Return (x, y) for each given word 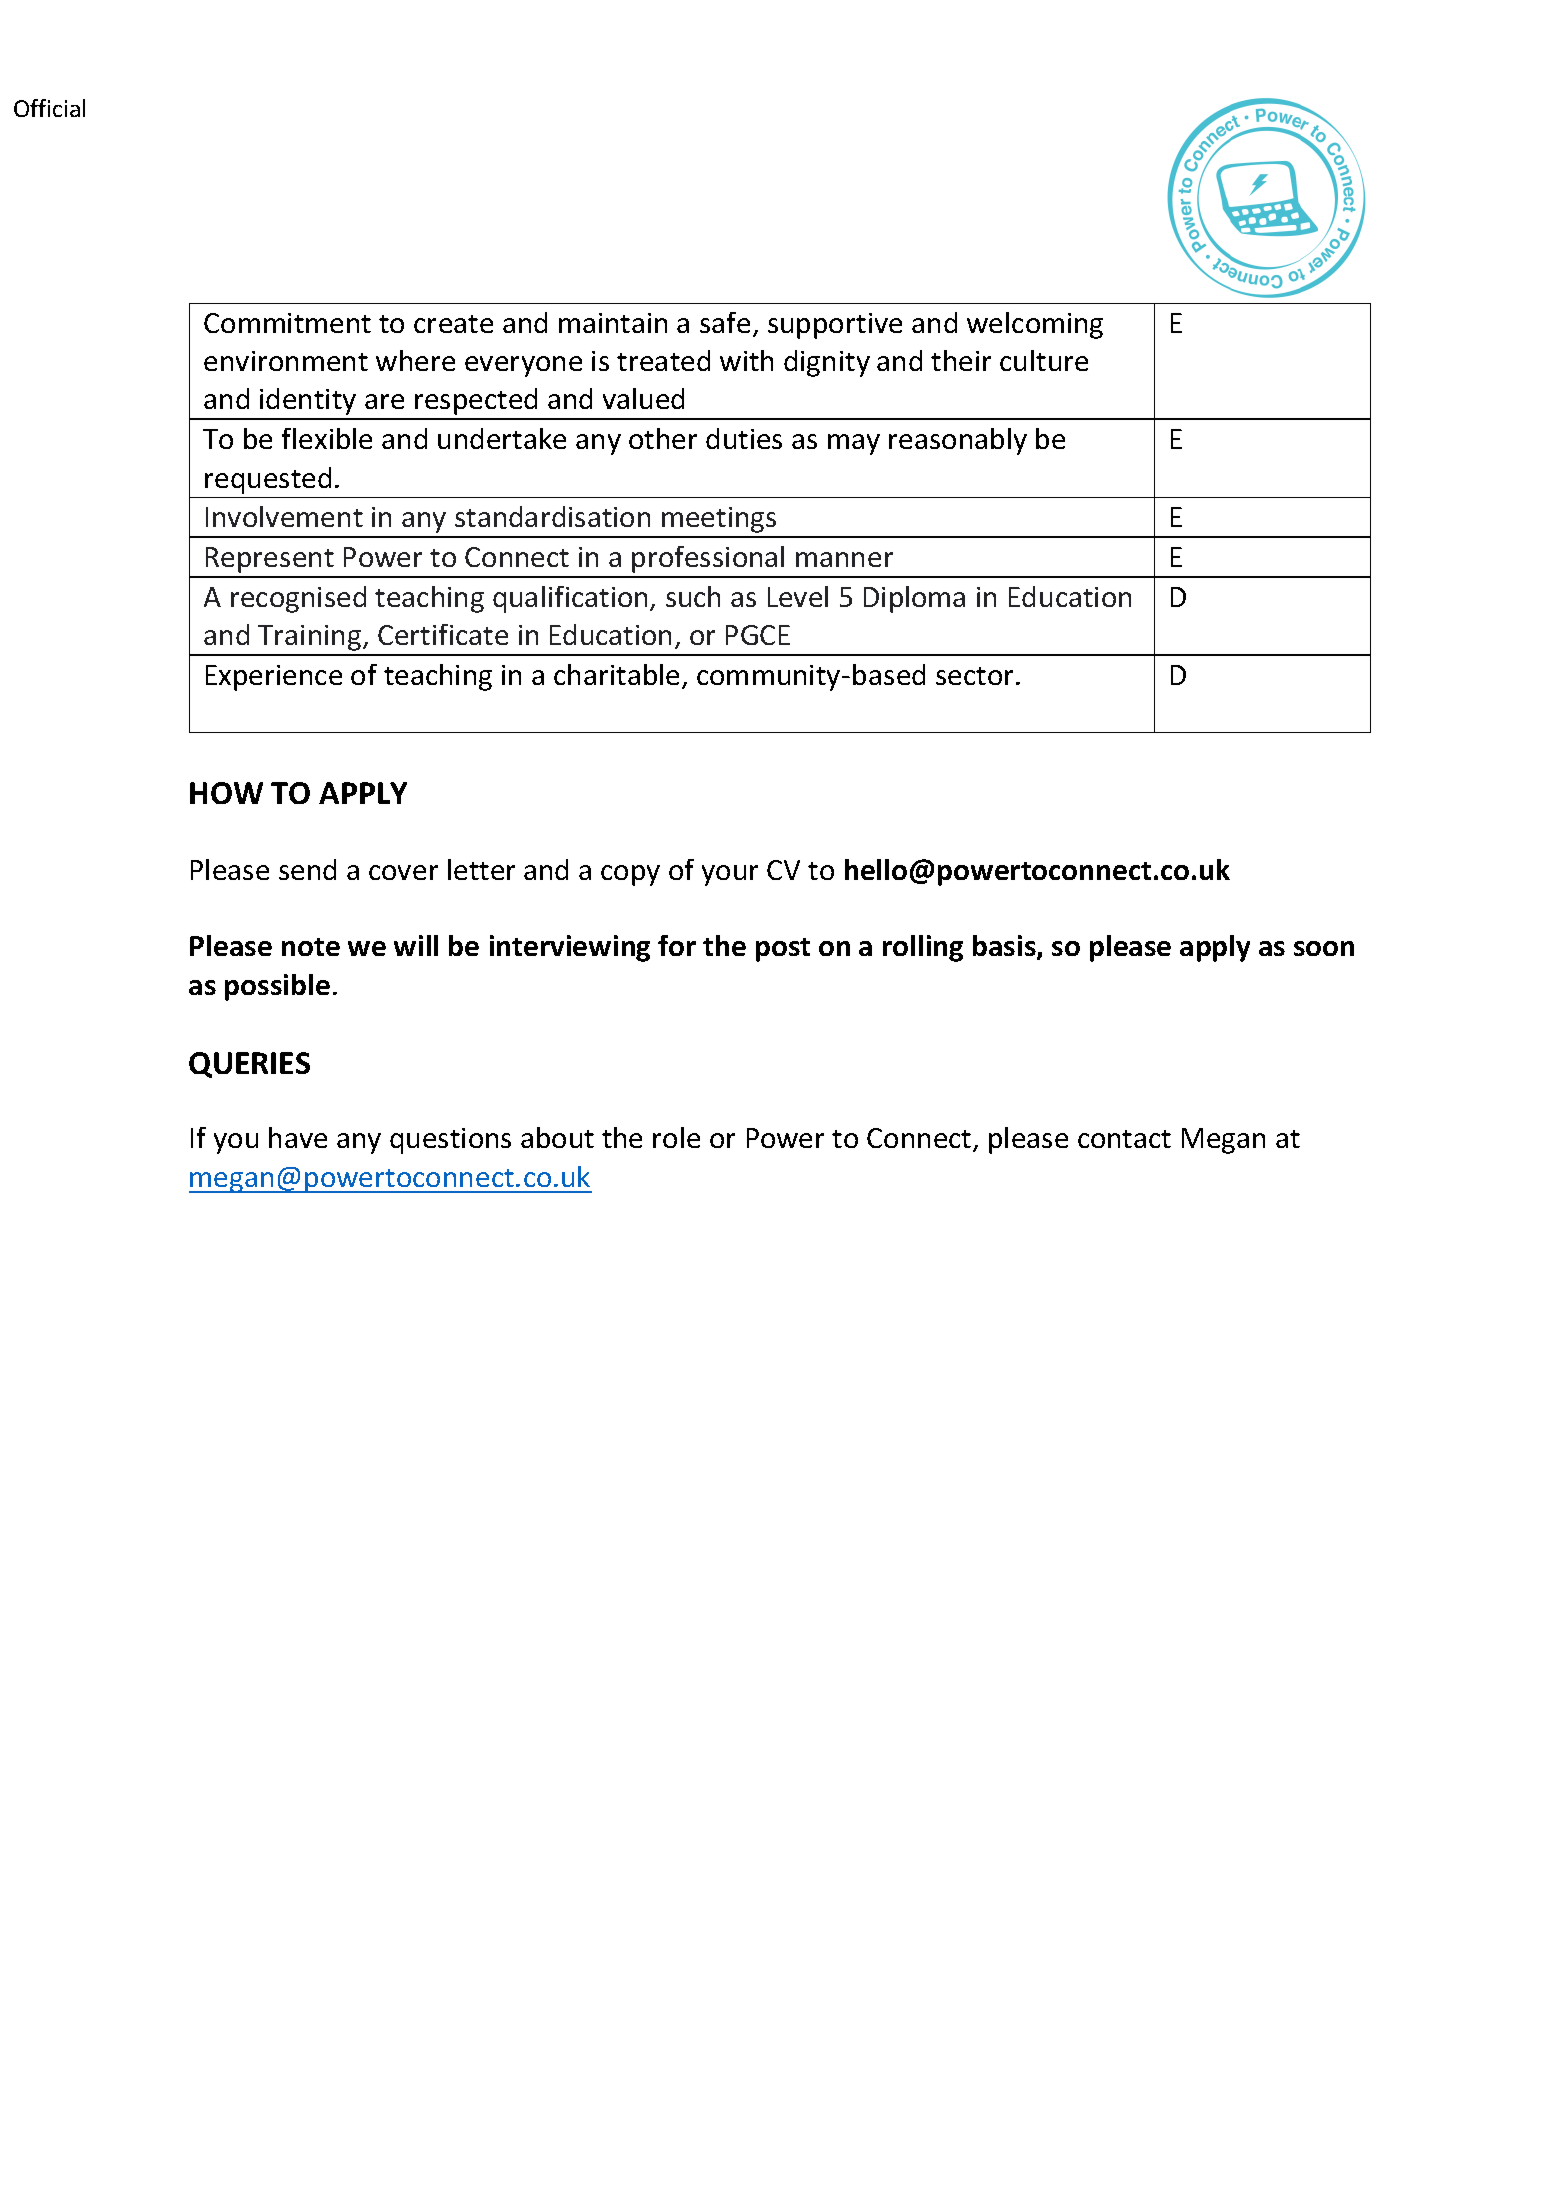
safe (725, 322)
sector (974, 676)
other (663, 438)
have (298, 1137)
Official (49, 108)
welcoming (1035, 325)
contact (1124, 1139)
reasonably (958, 441)
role (676, 1137)
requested (268, 480)
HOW (226, 793)
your (730, 875)
